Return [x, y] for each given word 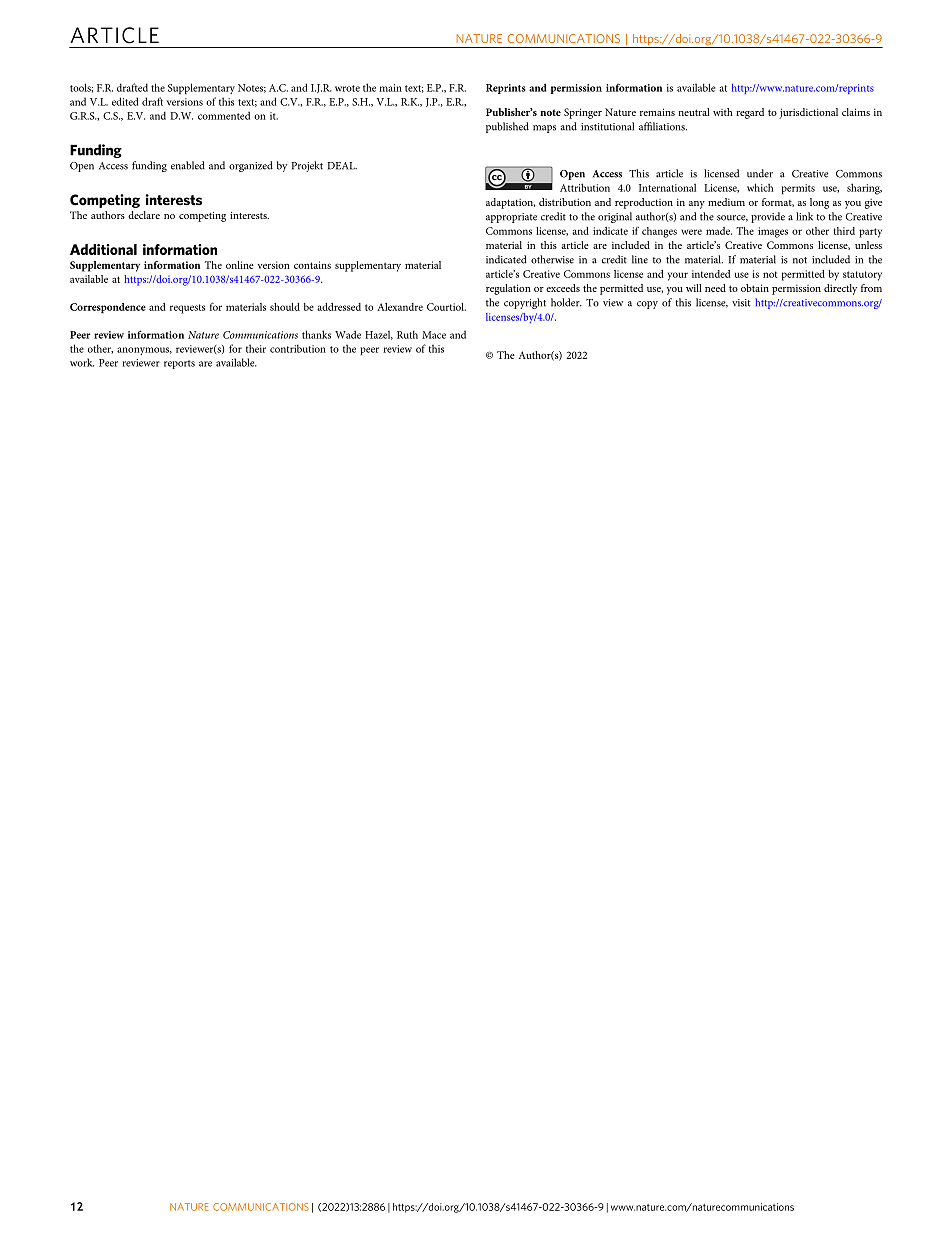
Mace [434, 335]
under [760, 173]
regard [750, 113]
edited [125, 101]
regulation [508, 289]
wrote [347, 88]
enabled [188, 165]
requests [187, 309]
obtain [755, 288]
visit [741, 303]
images [773, 232]
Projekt [307, 166]
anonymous [144, 351]
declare [144, 215]
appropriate [511, 218]
